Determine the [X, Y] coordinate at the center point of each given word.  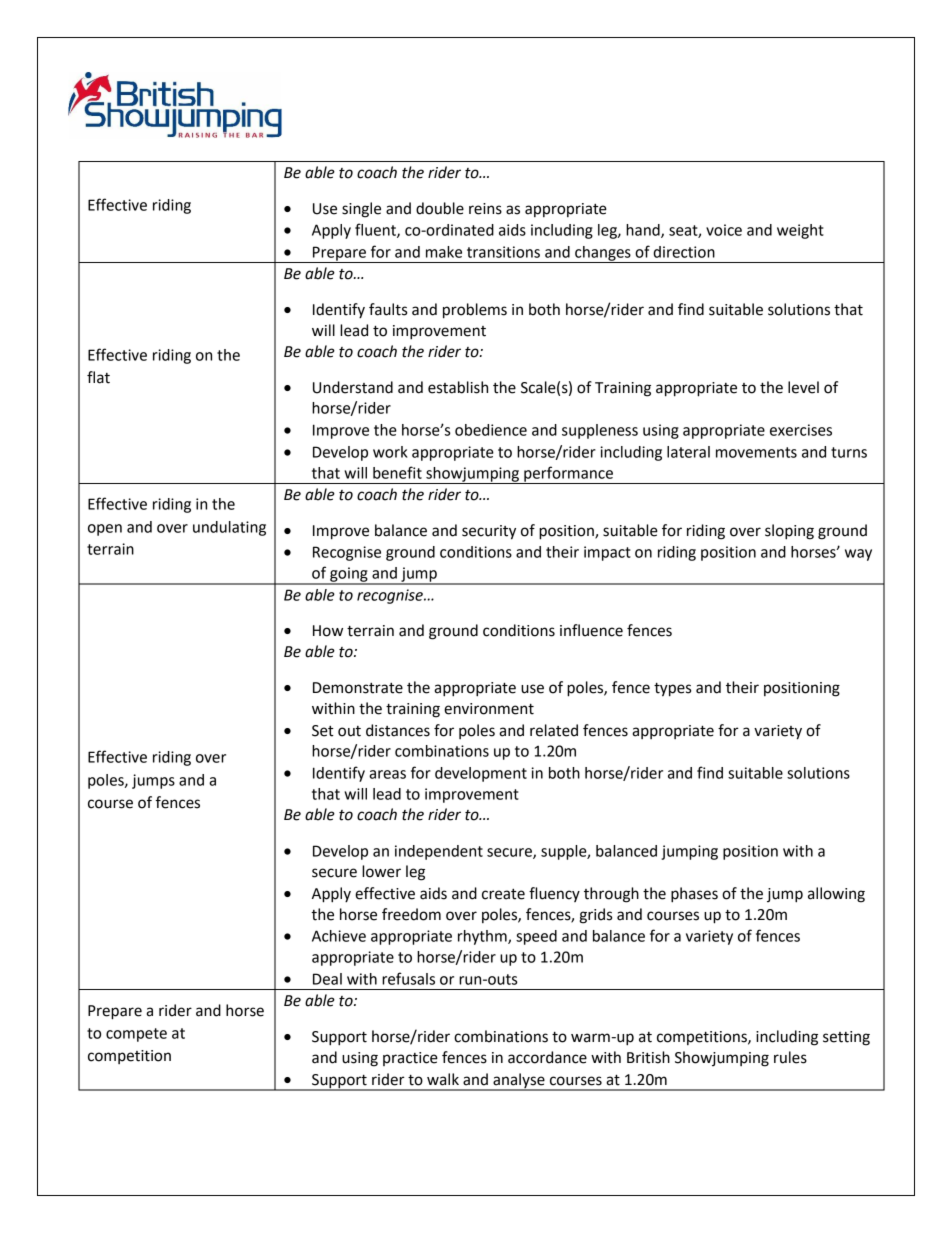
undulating [229, 528]
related [554, 730]
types [672, 690]
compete [136, 1035]
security [489, 532]
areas [387, 774]
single [361, 210]
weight [800, 231]
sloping [789, 532]
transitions [503, 252]
